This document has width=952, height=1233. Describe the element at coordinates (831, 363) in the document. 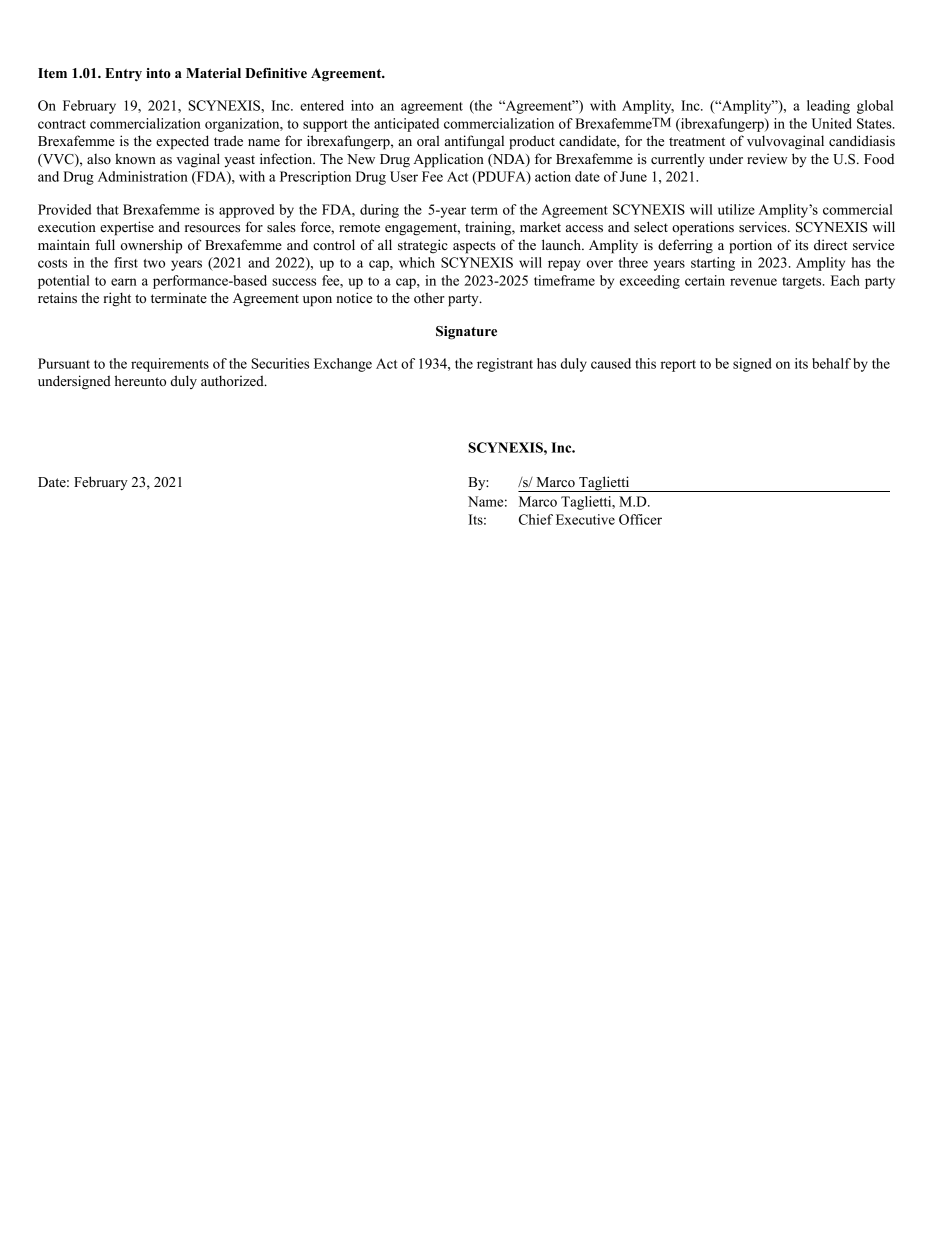

I see `behalf` at that location.
